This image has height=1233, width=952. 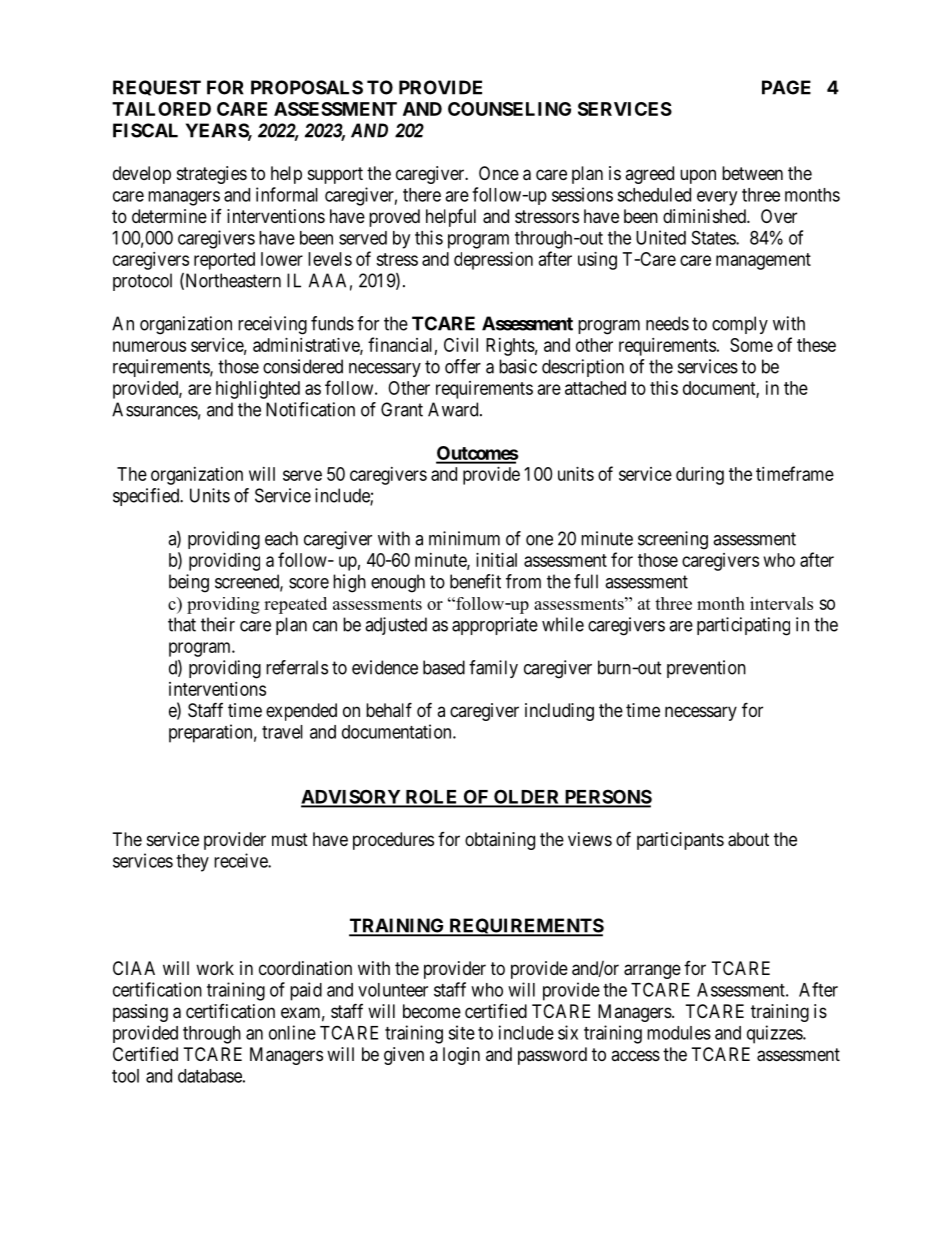 I want to click on COUNSELING, so click(x=509, y=109).
